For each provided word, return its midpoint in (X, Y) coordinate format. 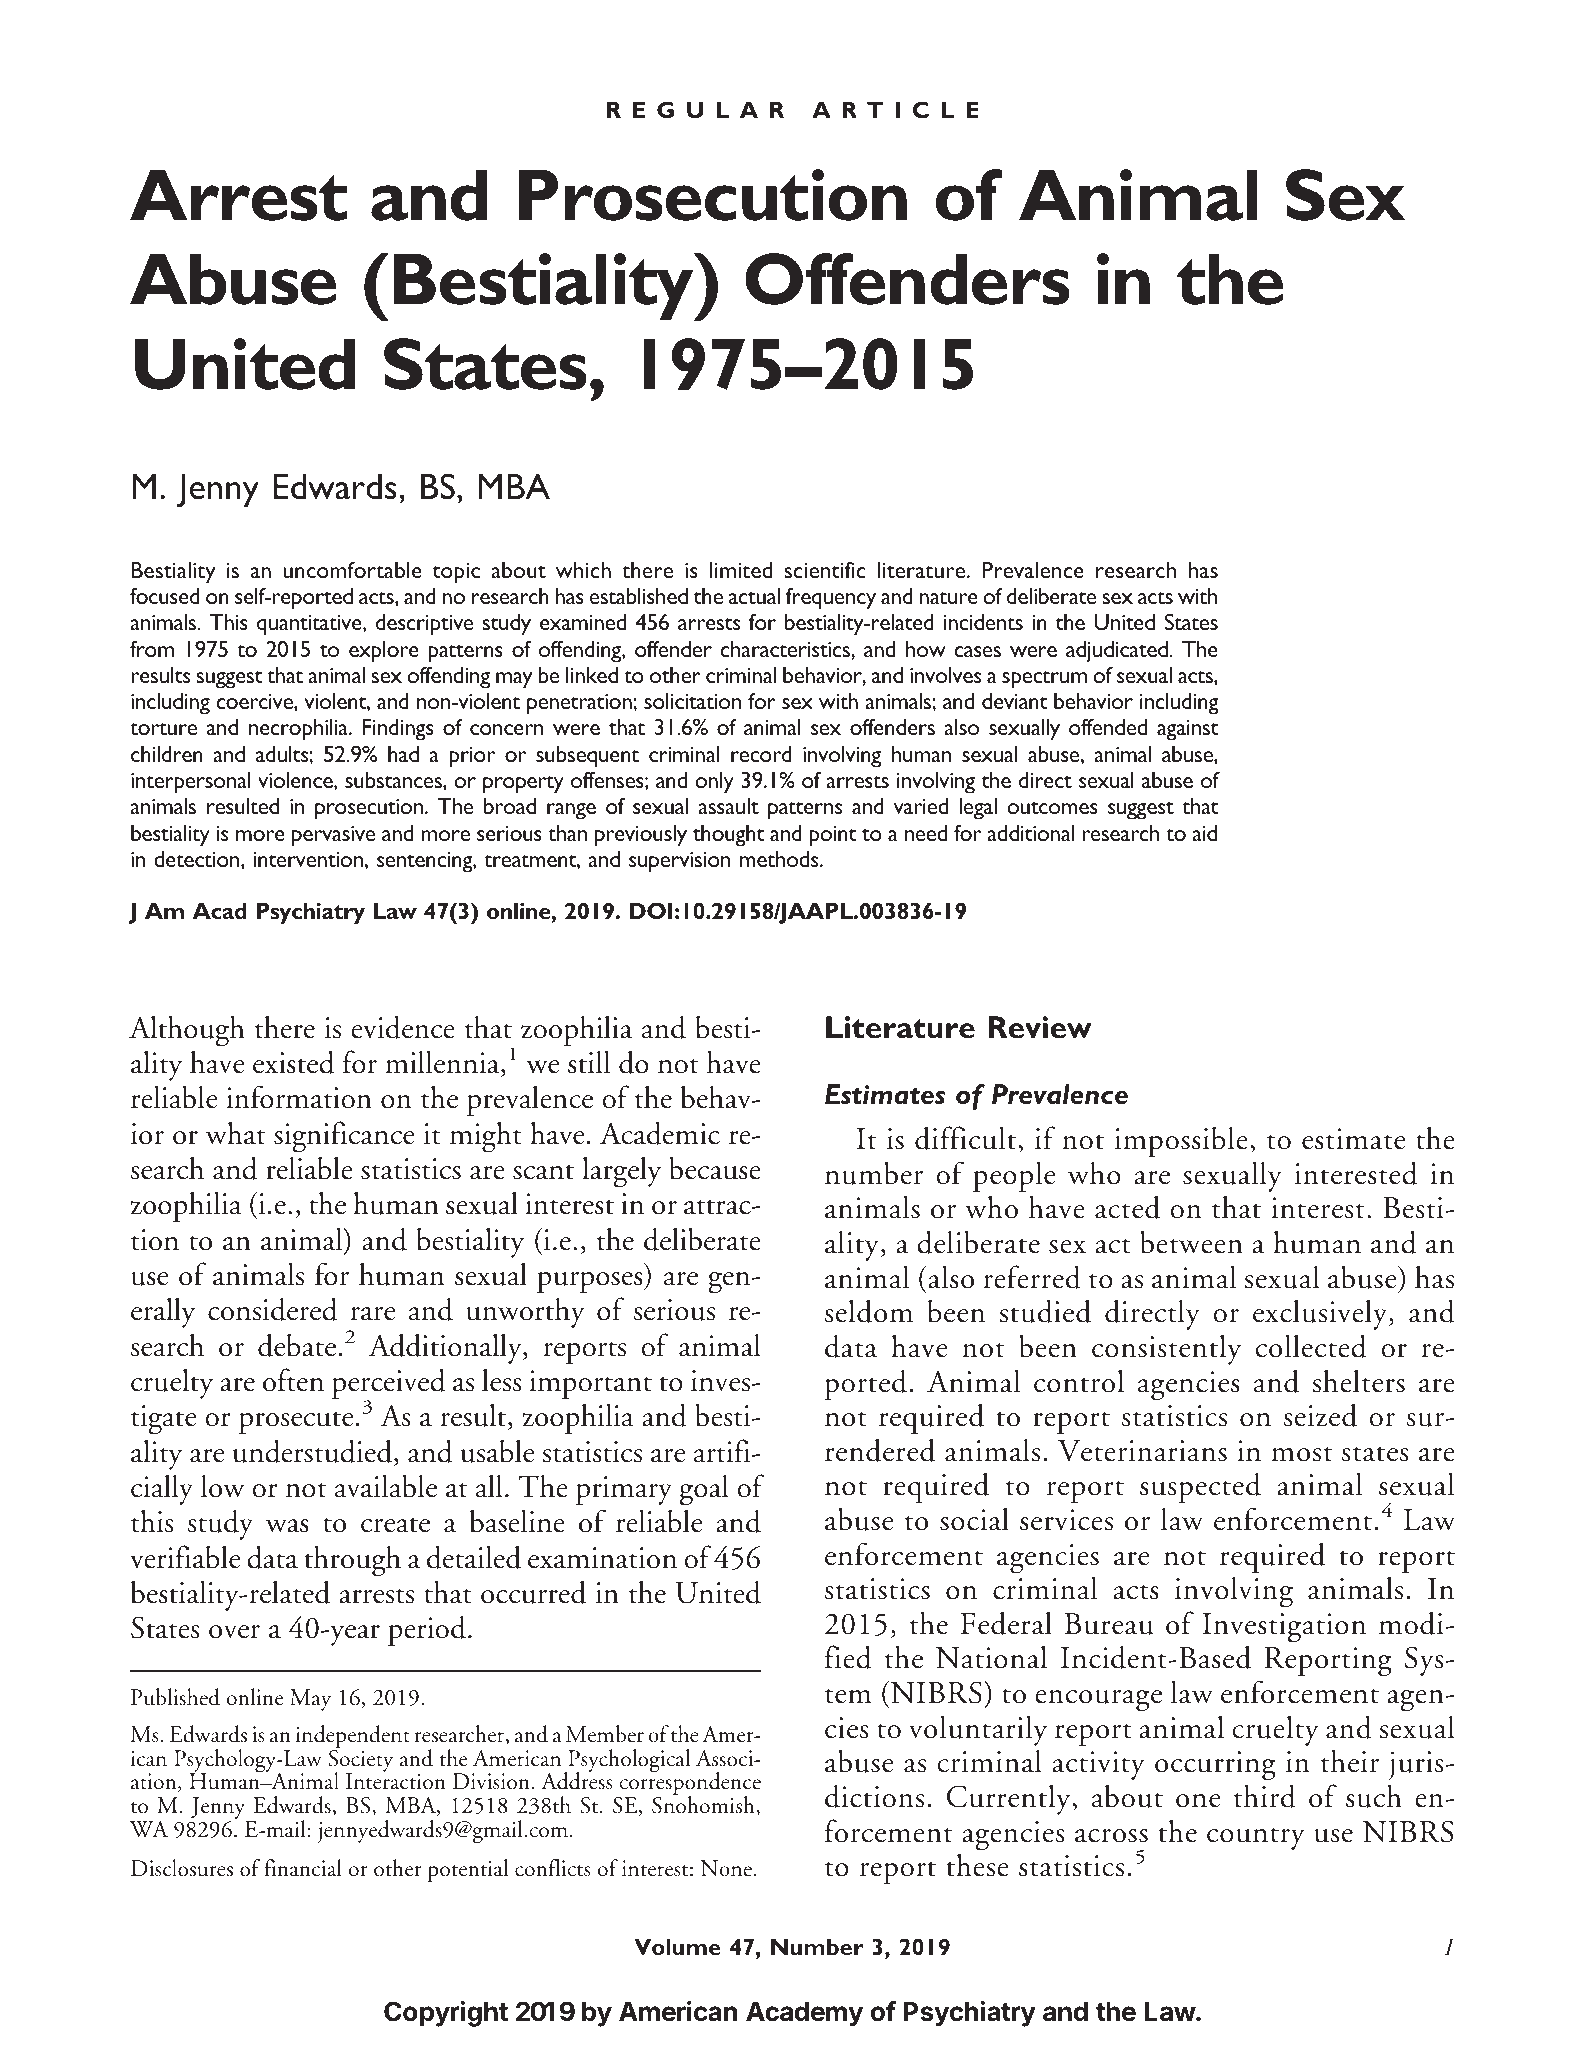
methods (780, 859)
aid (1204, 833)
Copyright (446, 2014)
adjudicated (1117, 651)
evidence (403, 1027)
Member (605, 1734)
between (1191, 1242)
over (234, 1632)
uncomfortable (352, 569)
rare (373, 1314)
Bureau (1109, 1624)
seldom (869, 1311)
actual (754, 596)
